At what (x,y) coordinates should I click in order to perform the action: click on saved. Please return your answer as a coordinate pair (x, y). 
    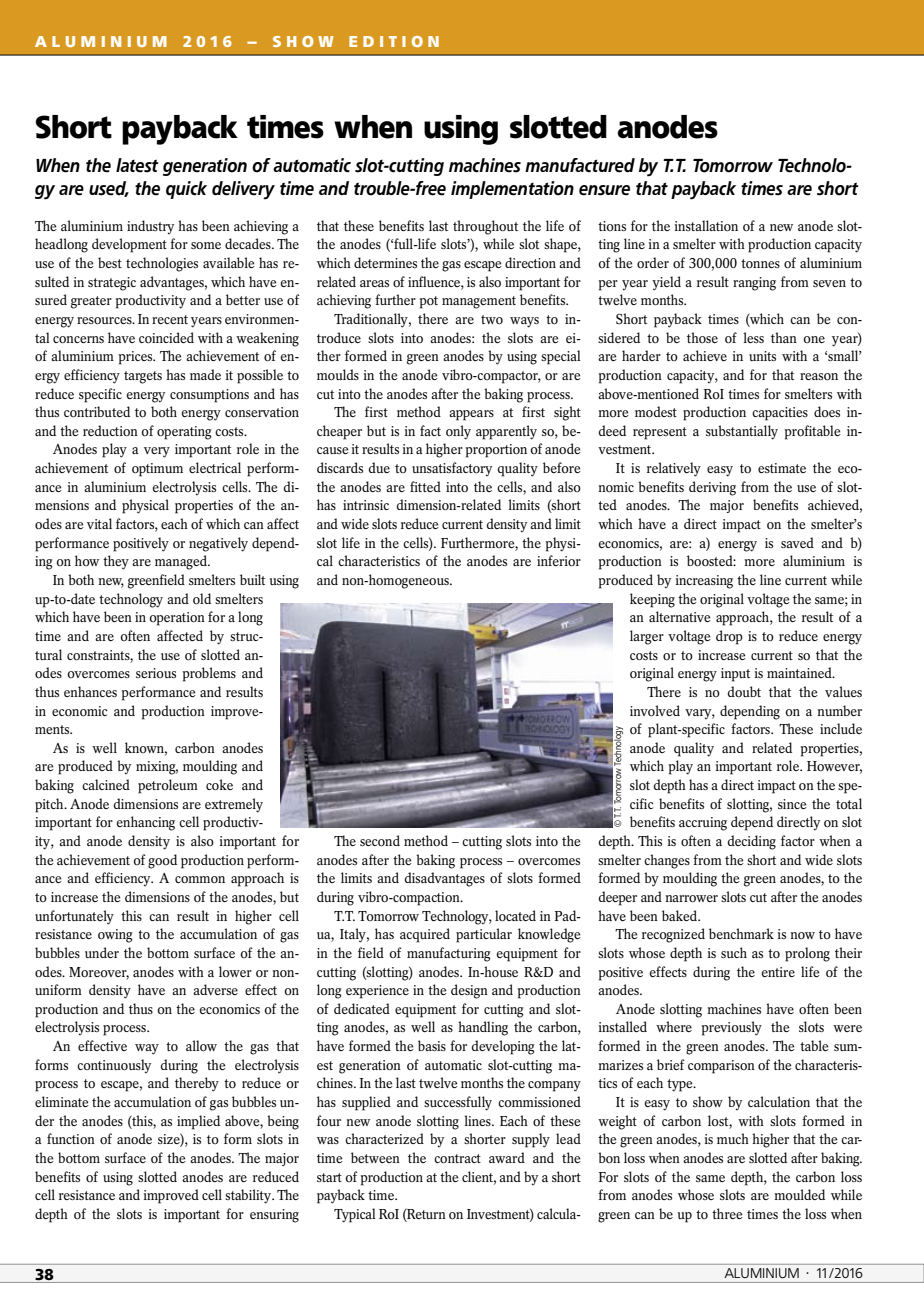
    Looking at the image, I should click on (797, 542).
